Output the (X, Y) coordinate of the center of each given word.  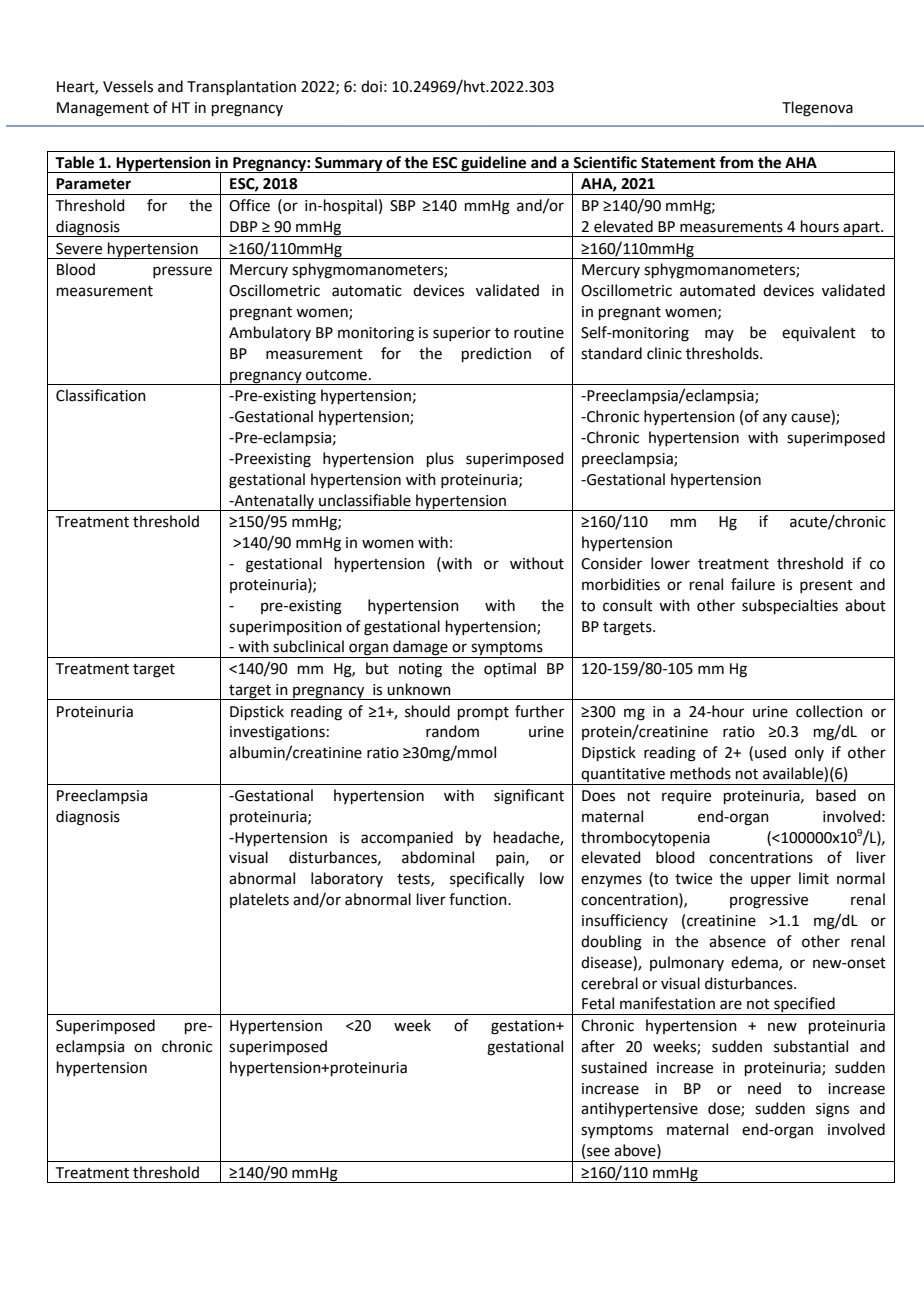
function (479, 899)
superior (462, 334)
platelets (259, 900)
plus (440, 459)
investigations (277, 733)
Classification (101, 395)
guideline (494, 164)
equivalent (819, 333)
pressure (182, 272)
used (770, 752)
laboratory (347, 879)
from (736, 162)
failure (753, 584)
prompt (483, 713)
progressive (769, 901)
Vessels (128, 86)
